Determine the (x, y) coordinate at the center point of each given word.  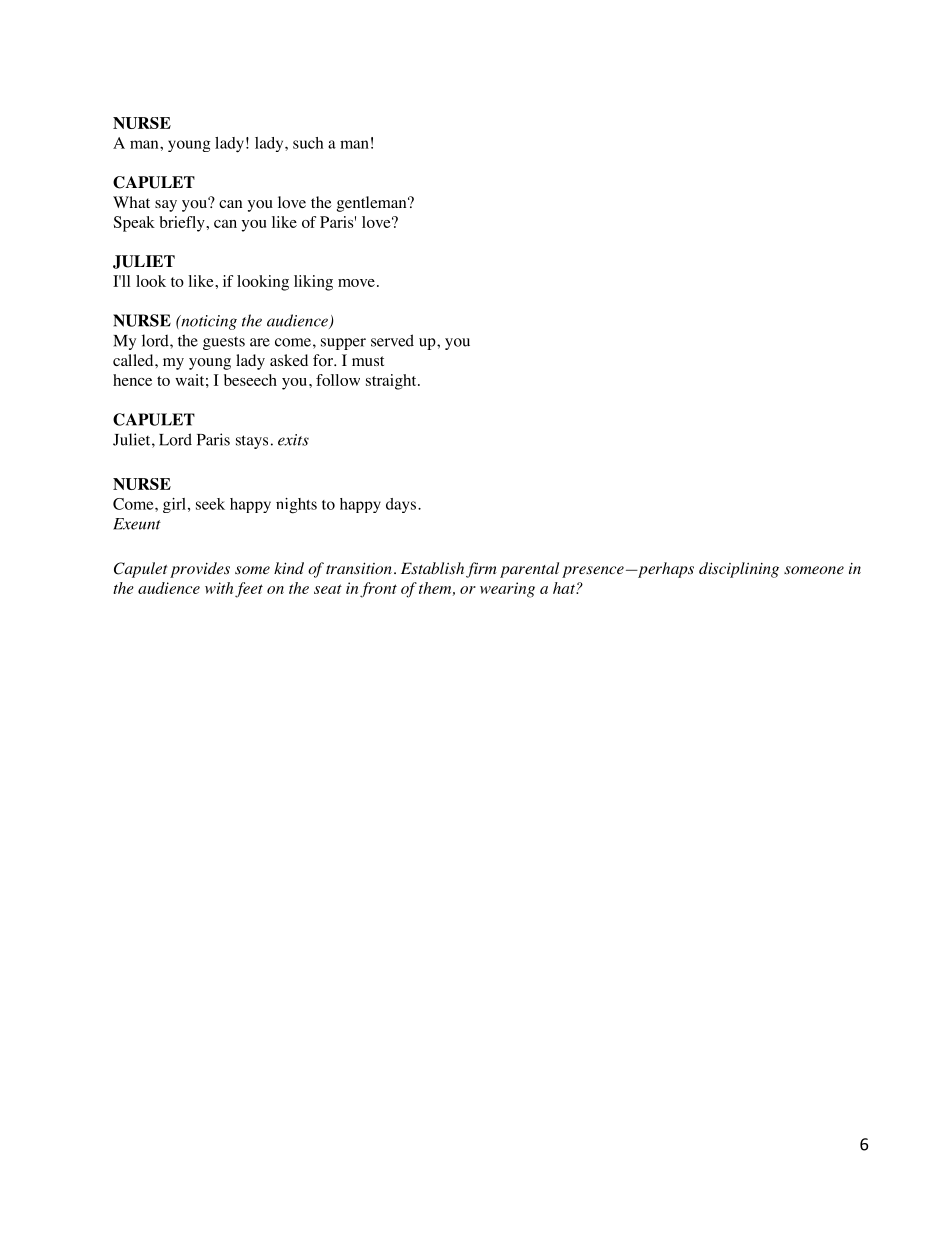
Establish (432, 568)
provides (200, 570)
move (356, 283)
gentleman (373, 204)
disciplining (739, 570)
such (308, 143)
